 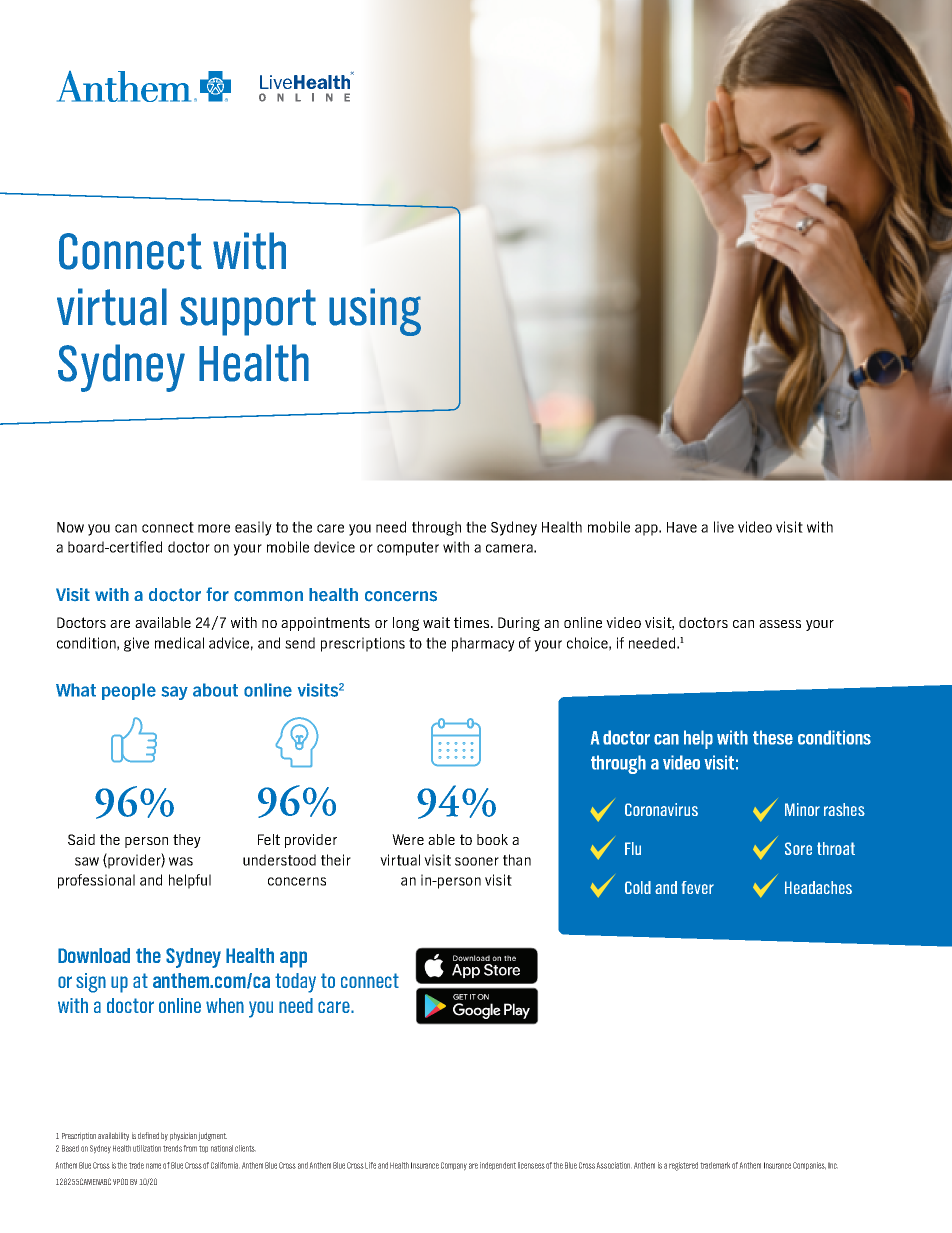 What do you see at coordinates (295, 983) in the document?
I see `today` at bounding box center [295, 983].
